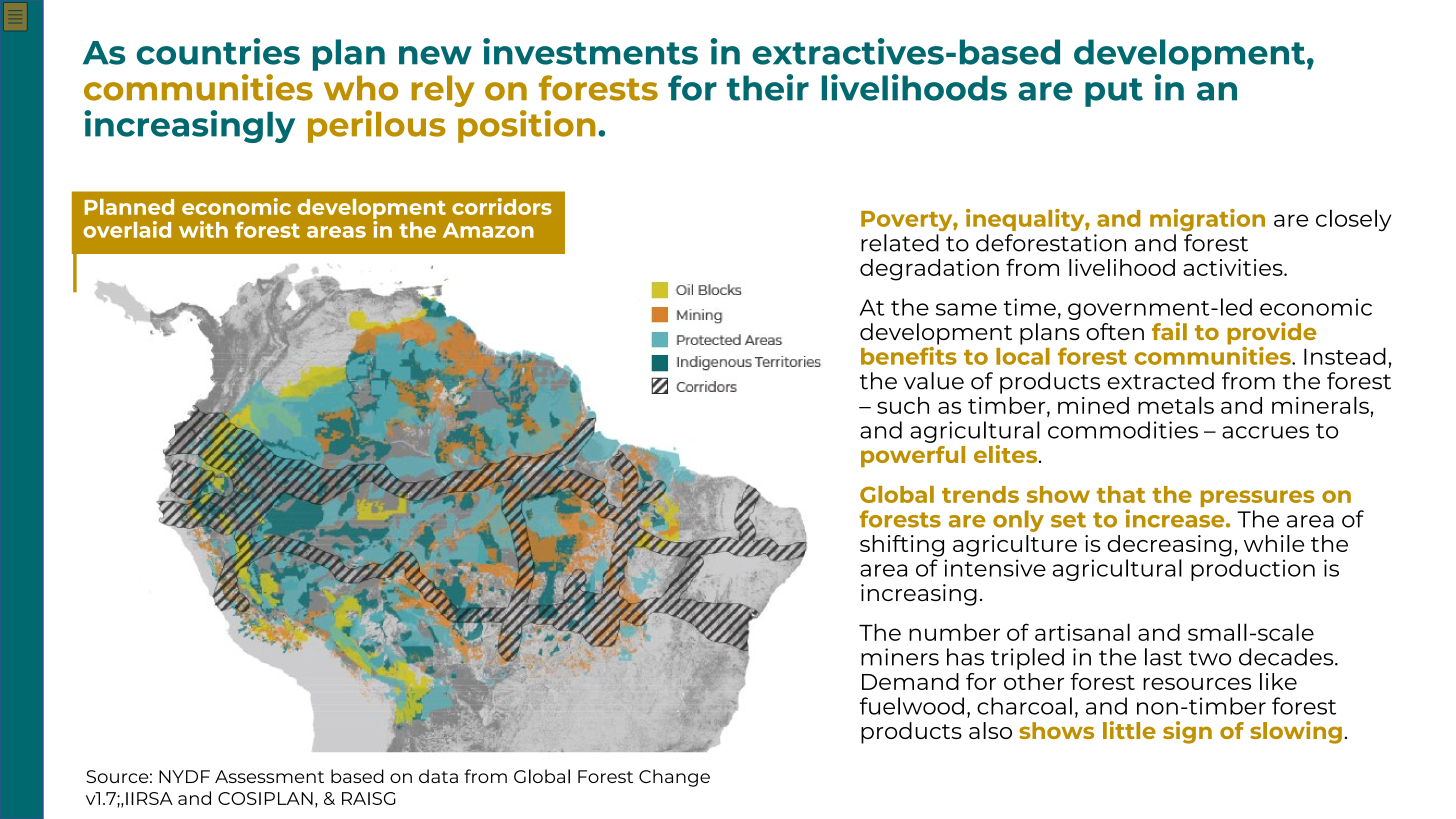 The height and width of the image is (819, 1456). I want to click on put, so click(1114, 92).
